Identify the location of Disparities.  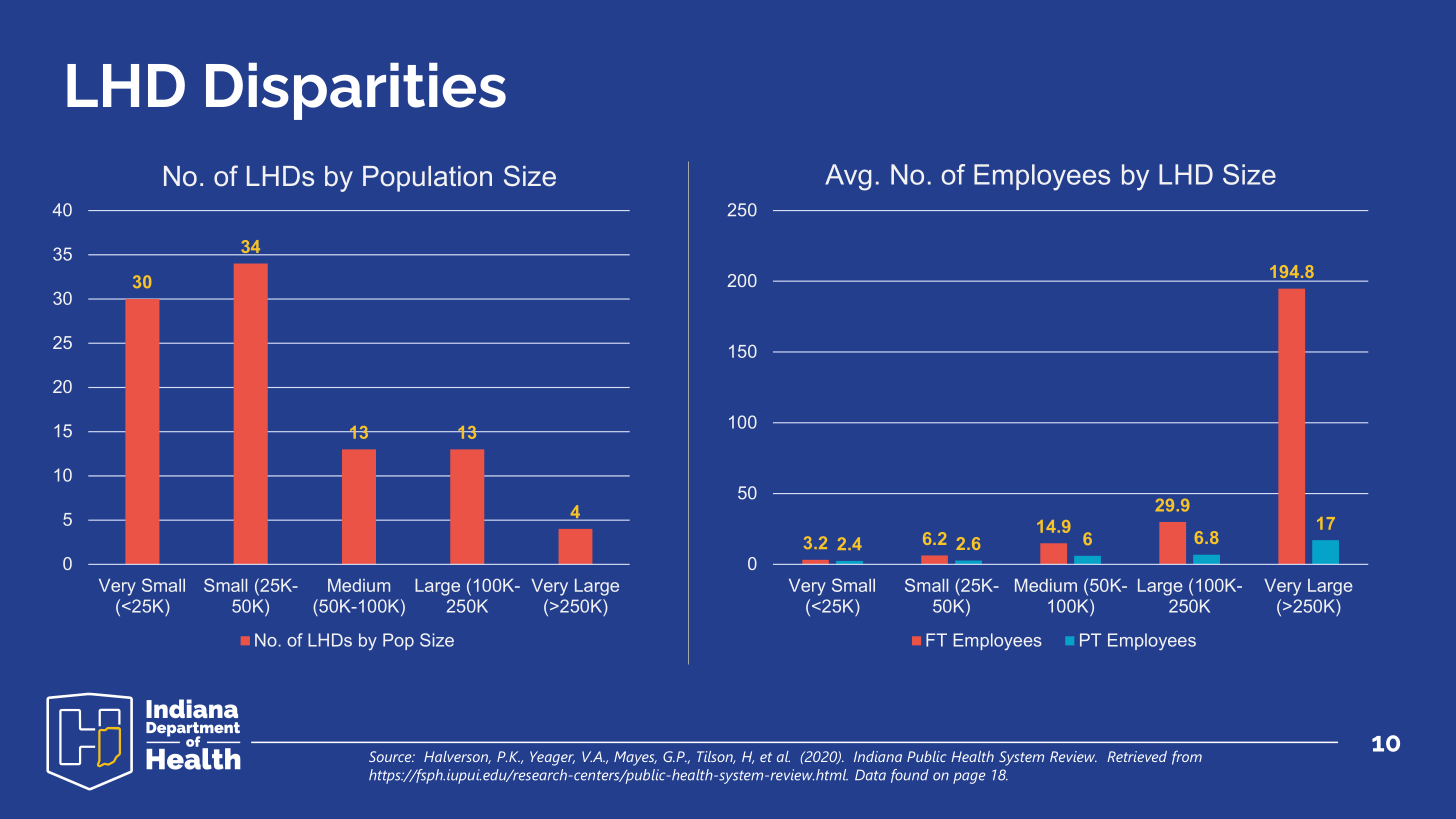
(356, 91).
